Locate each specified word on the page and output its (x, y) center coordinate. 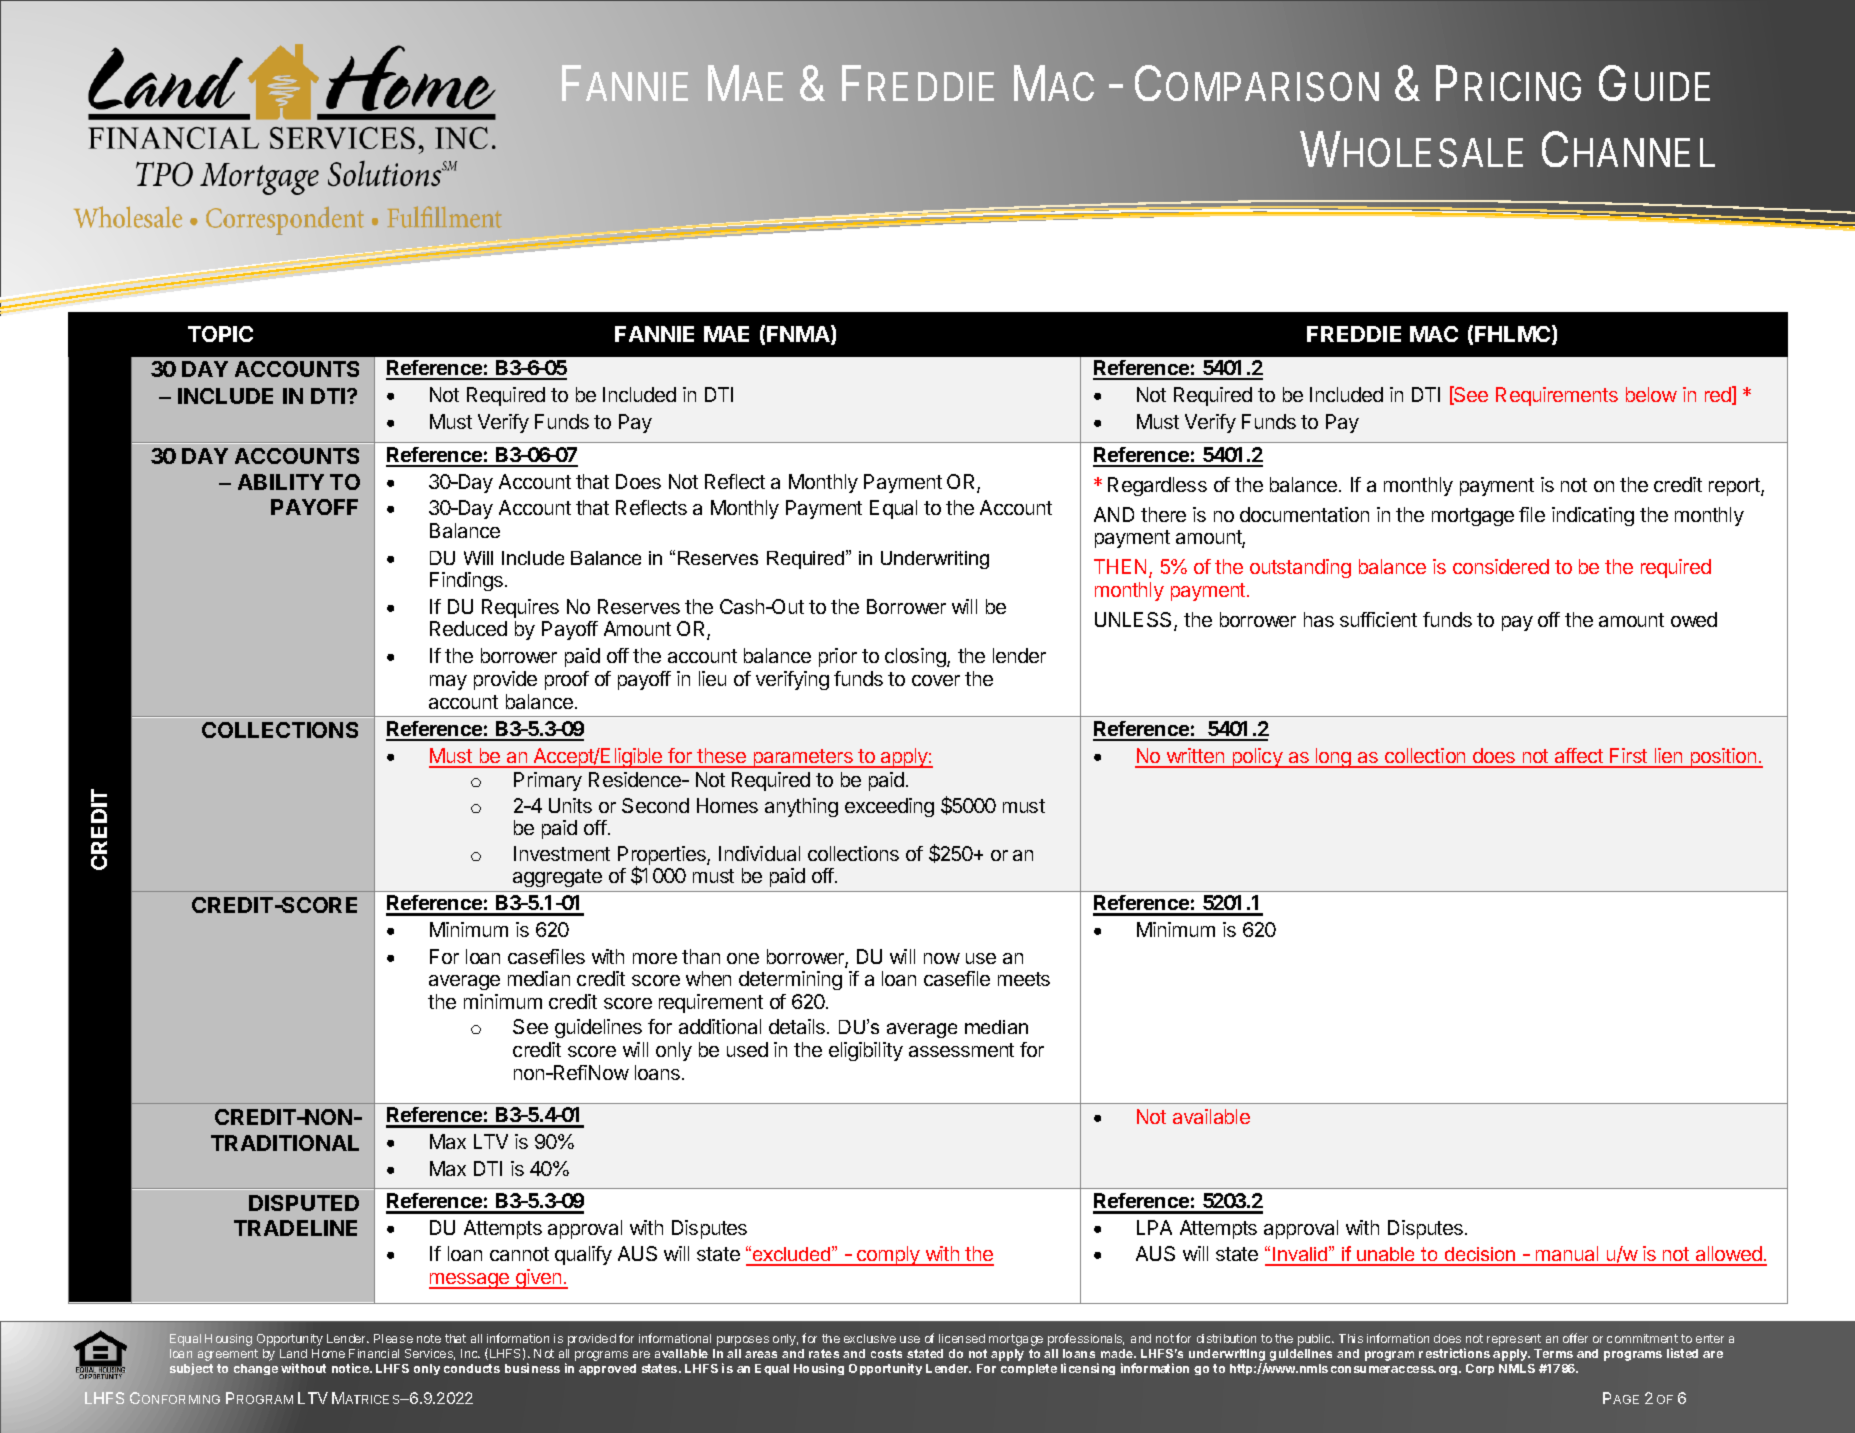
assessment (961, 1050)
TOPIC (220, 334)
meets (1024, 979)
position (1723, 758)
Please (393, 1338)
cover (936, 680)
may (448, 682)
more (655, 958)
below (1651, 394)
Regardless (1157, 486)
